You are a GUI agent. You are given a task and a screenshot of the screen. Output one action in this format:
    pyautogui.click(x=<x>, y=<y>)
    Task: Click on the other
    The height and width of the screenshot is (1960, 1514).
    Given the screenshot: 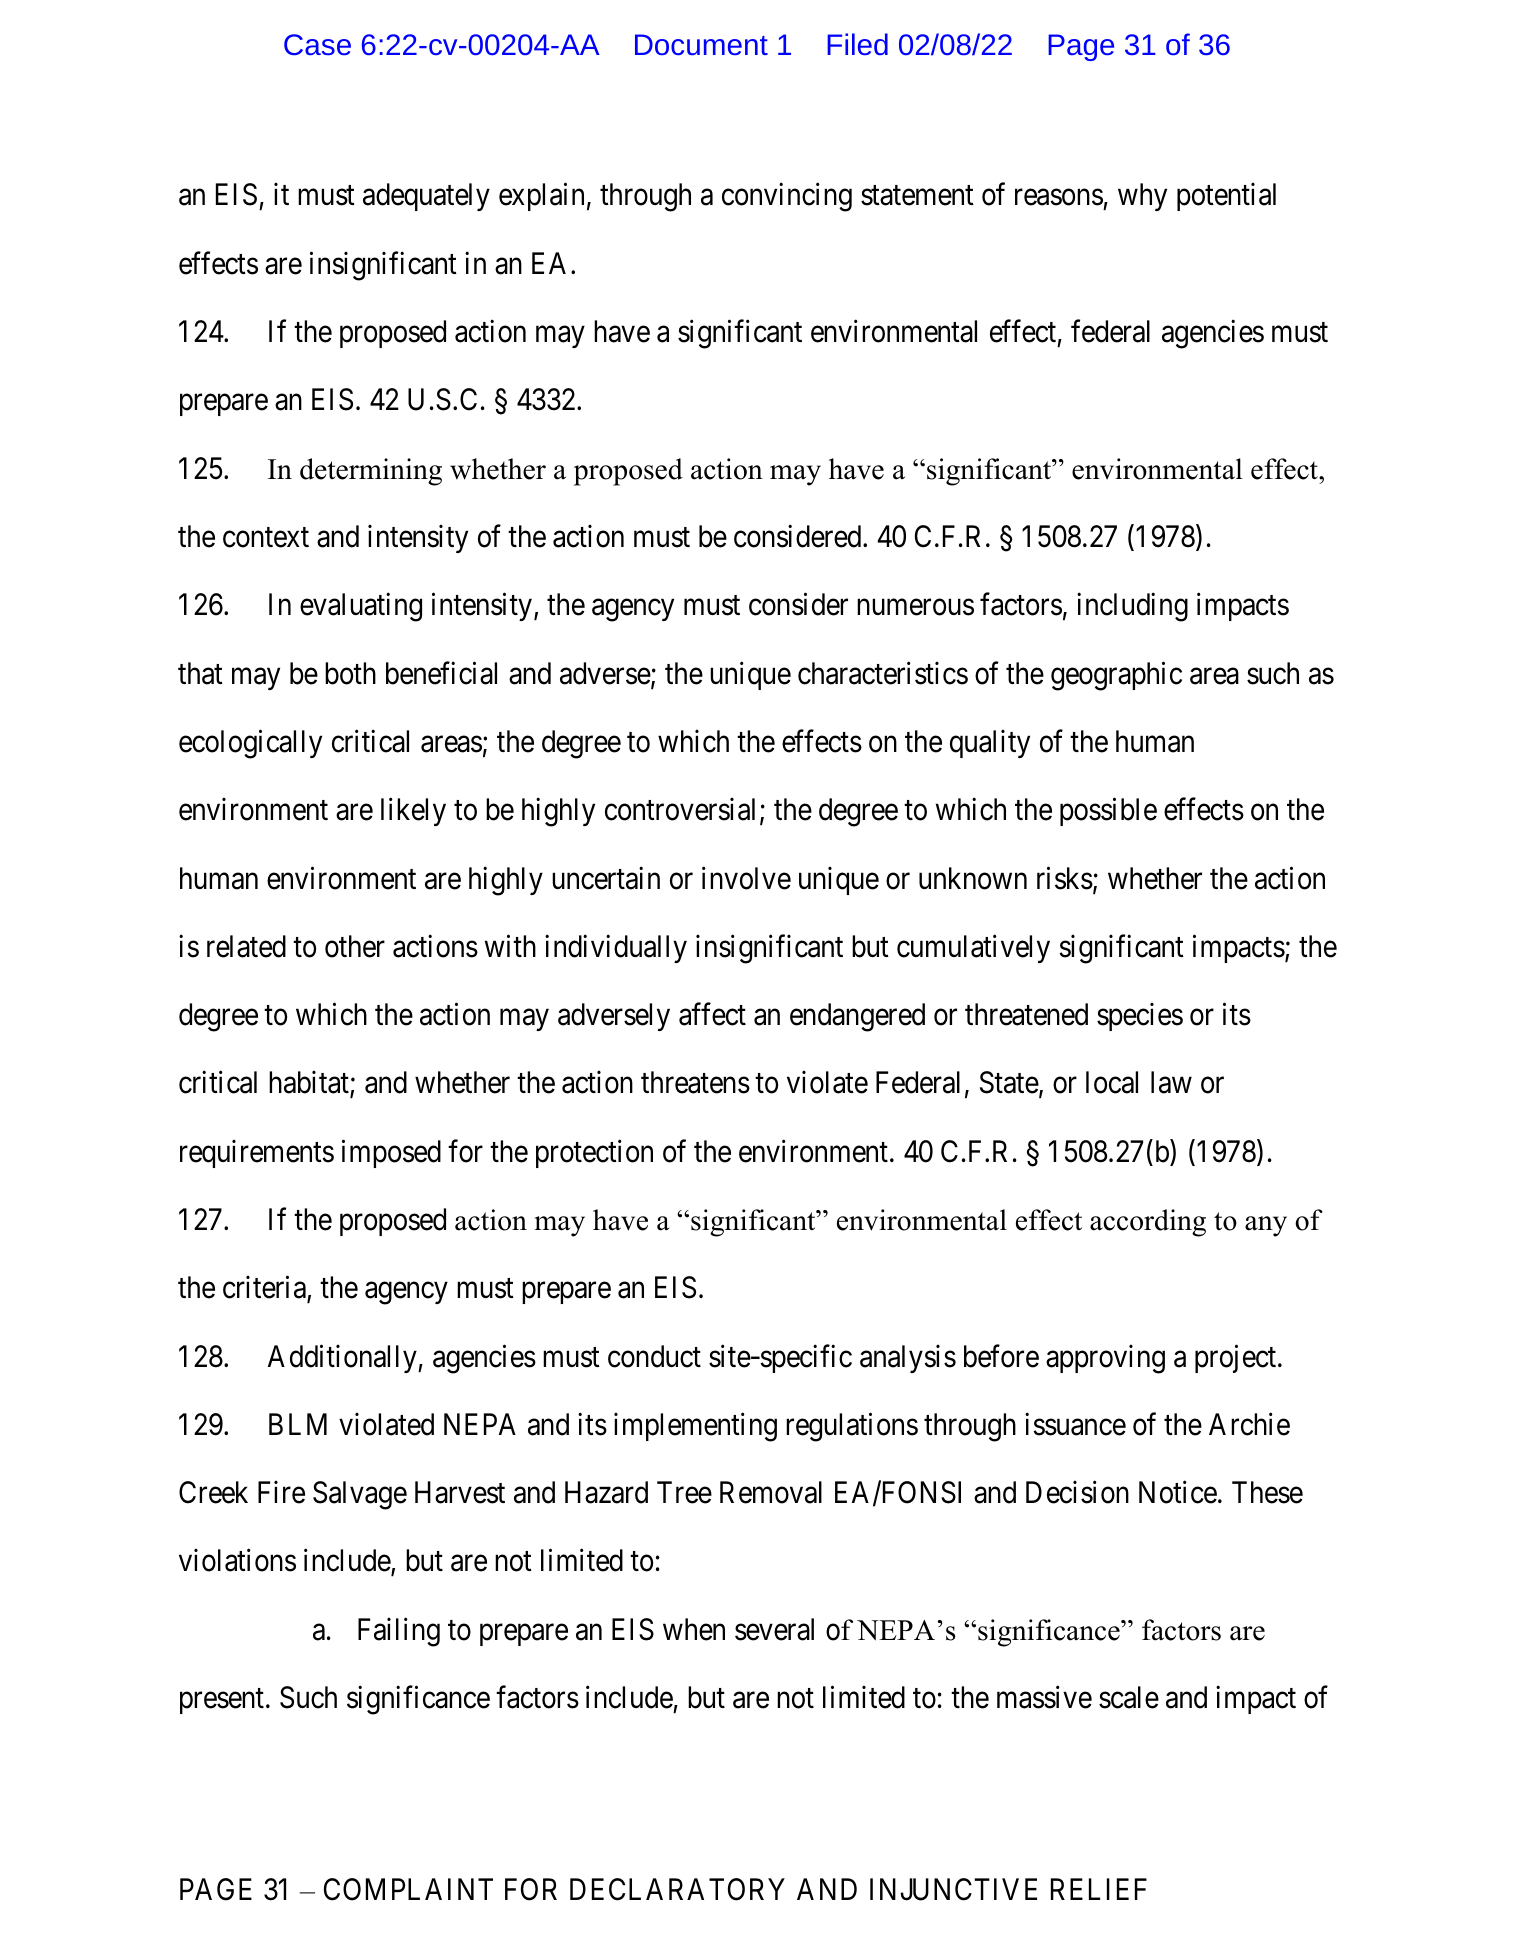 What is the action you would take?
    pyautogui.click(x=355, y=946)
